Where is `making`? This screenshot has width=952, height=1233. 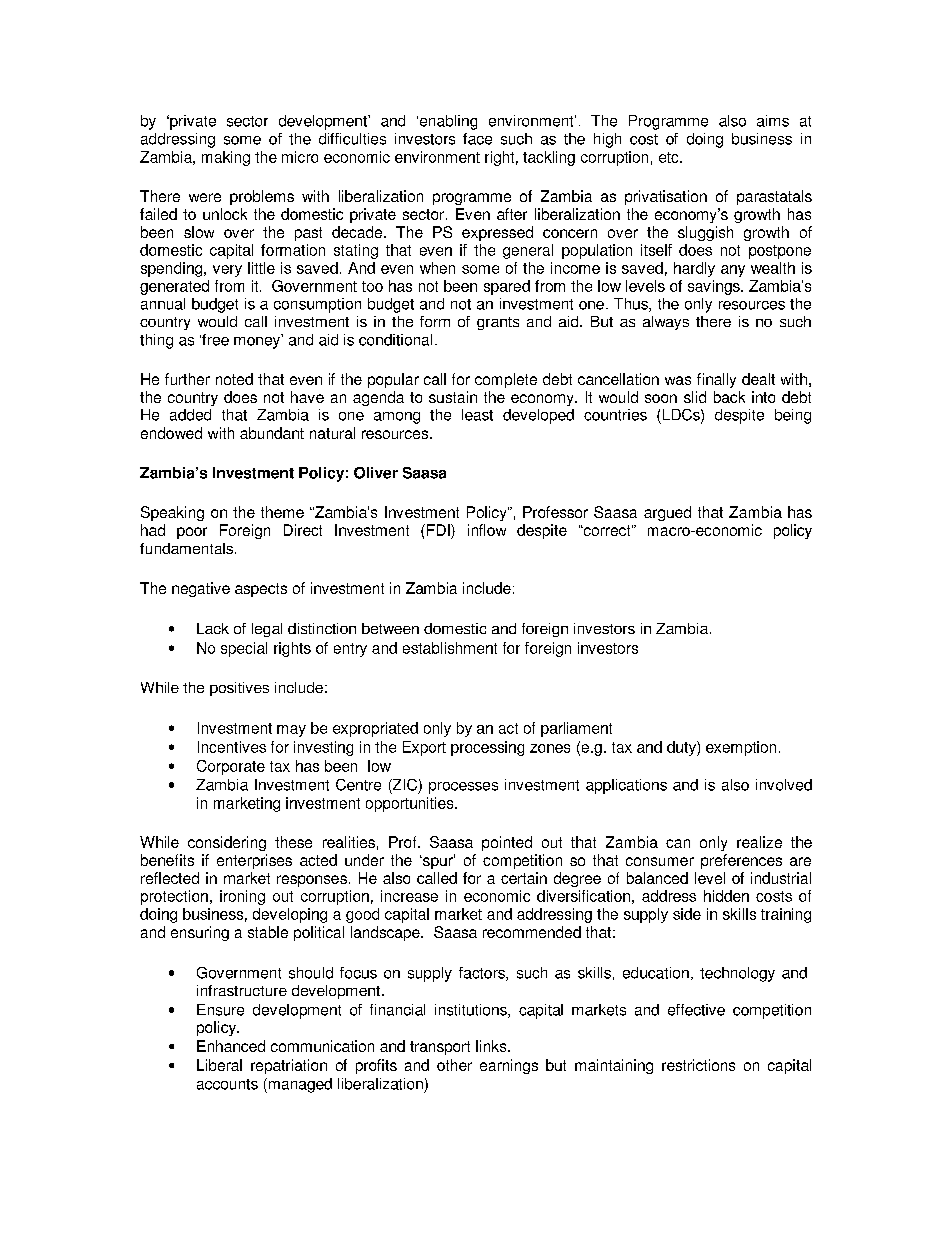 making is located at coordinates (226, 158).
